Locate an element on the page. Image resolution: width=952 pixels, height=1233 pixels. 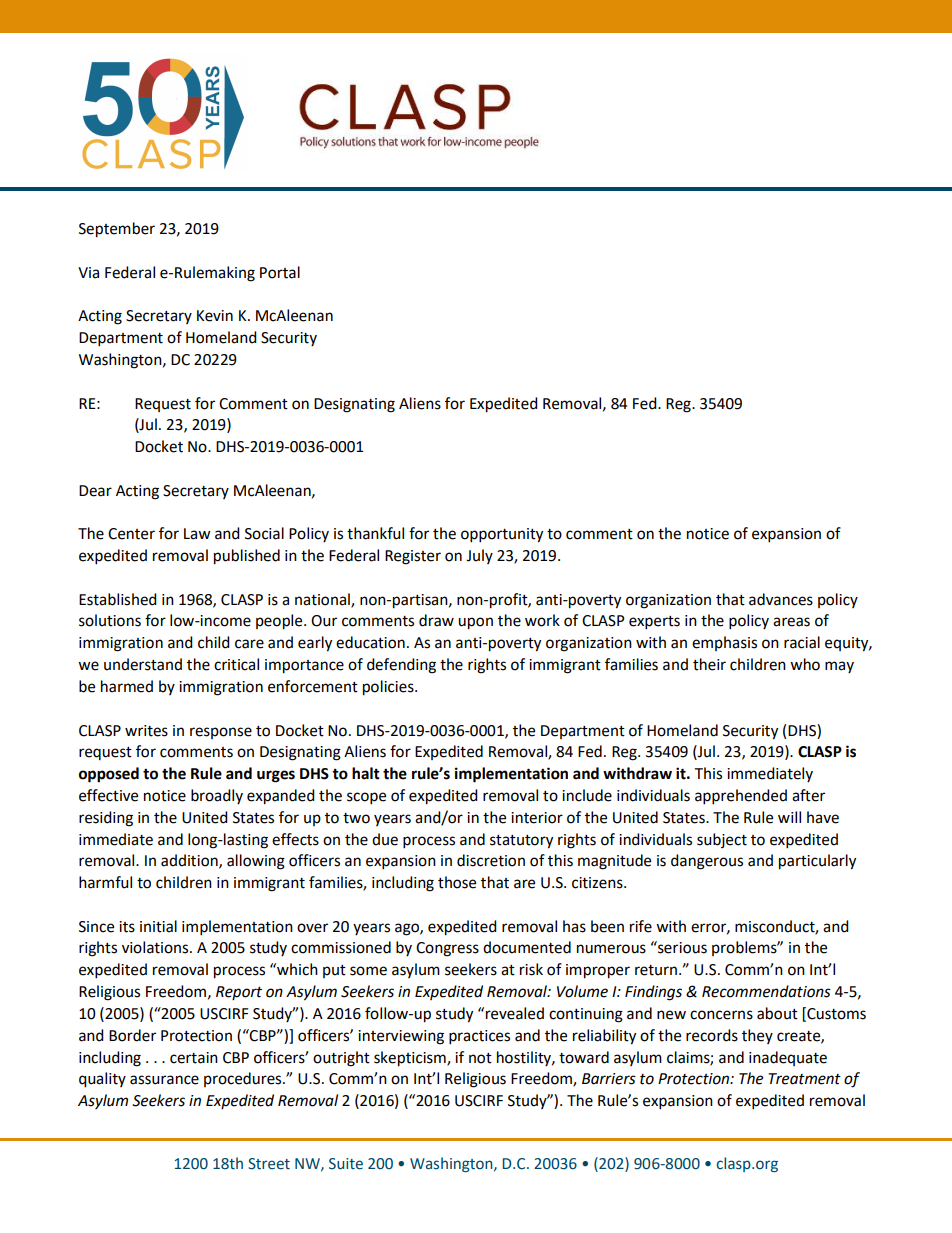
assurance is located at coordinates (164, 1080).
